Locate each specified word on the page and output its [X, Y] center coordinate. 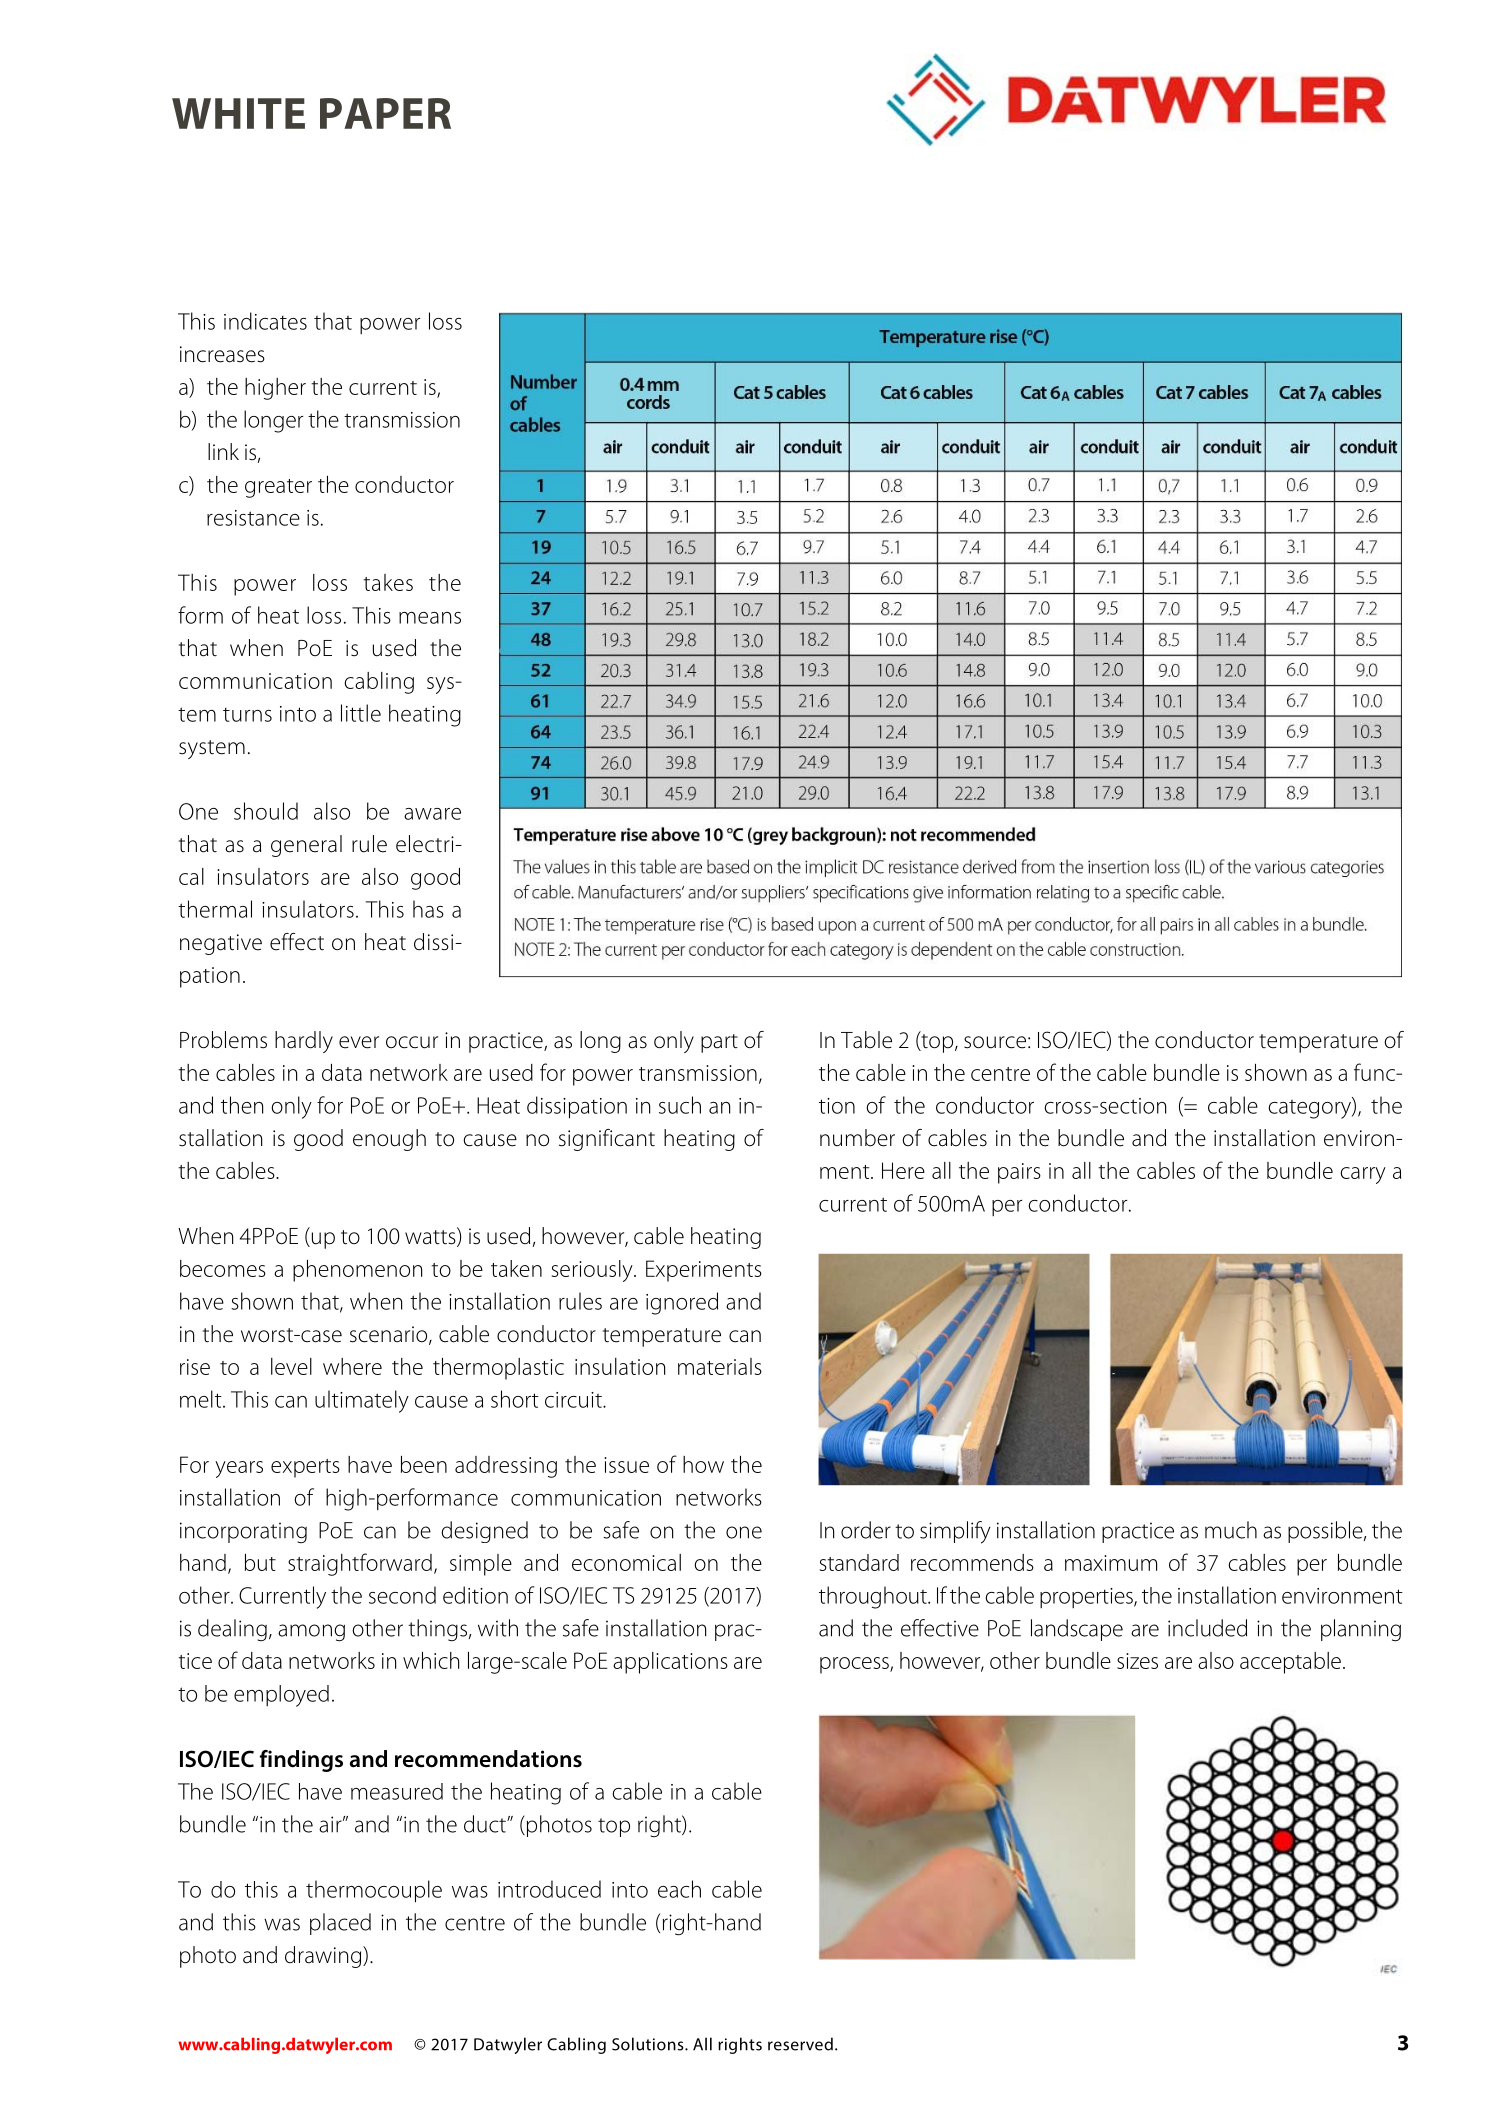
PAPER [385, 113]
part [719, 1043]
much [1231, 1530]
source [995, 1042]
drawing [324, 1957]
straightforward [360, 1564]
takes [388, 582]
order [866, 1530]
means [430, 618]
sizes [1137, 1661]
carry [1363, 1175]
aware [432, 814]
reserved [800, 2044]
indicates [265, 321]
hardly [304, 1042]
